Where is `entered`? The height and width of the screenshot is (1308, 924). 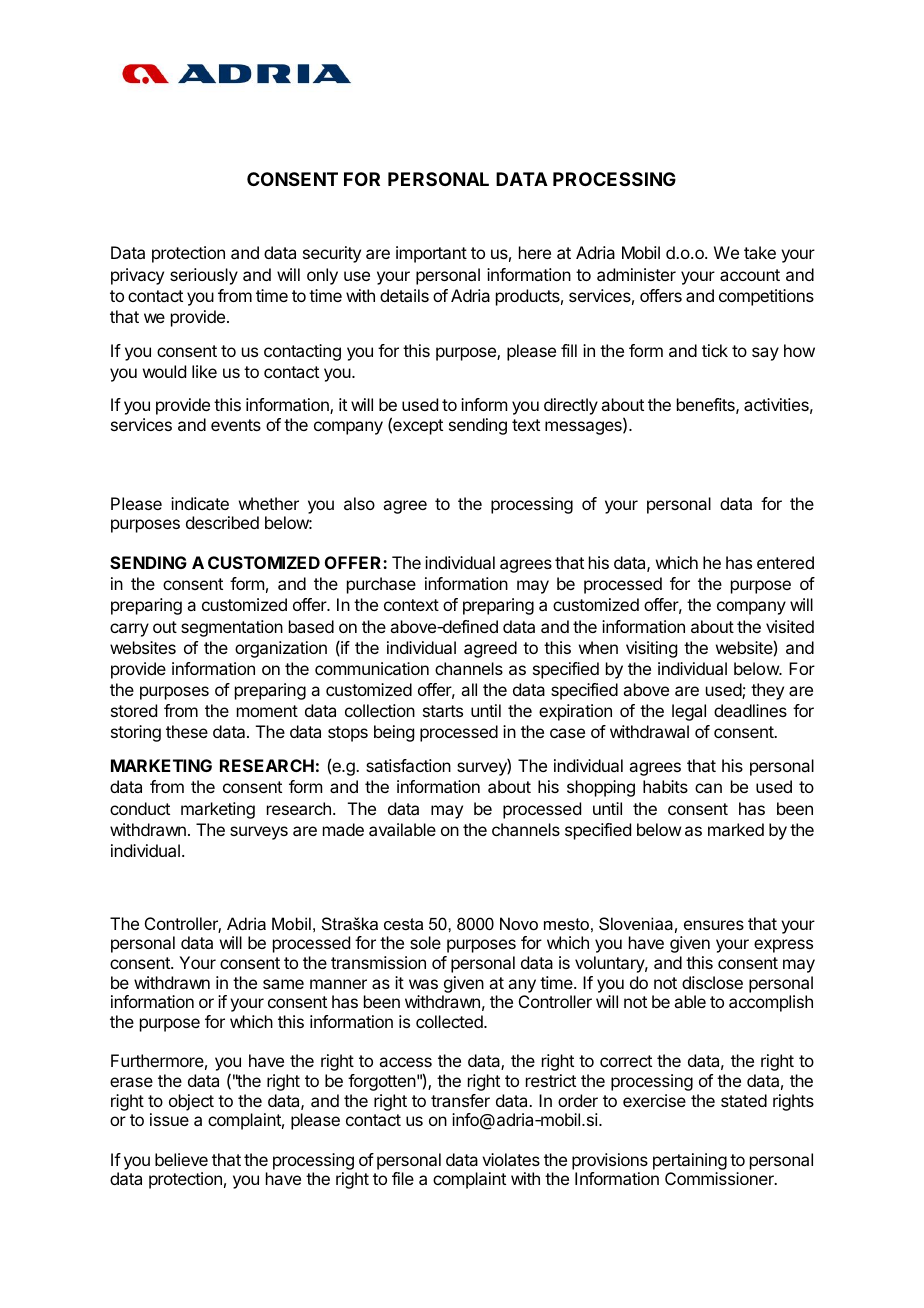 entered is located at coordinates (785, 562).
